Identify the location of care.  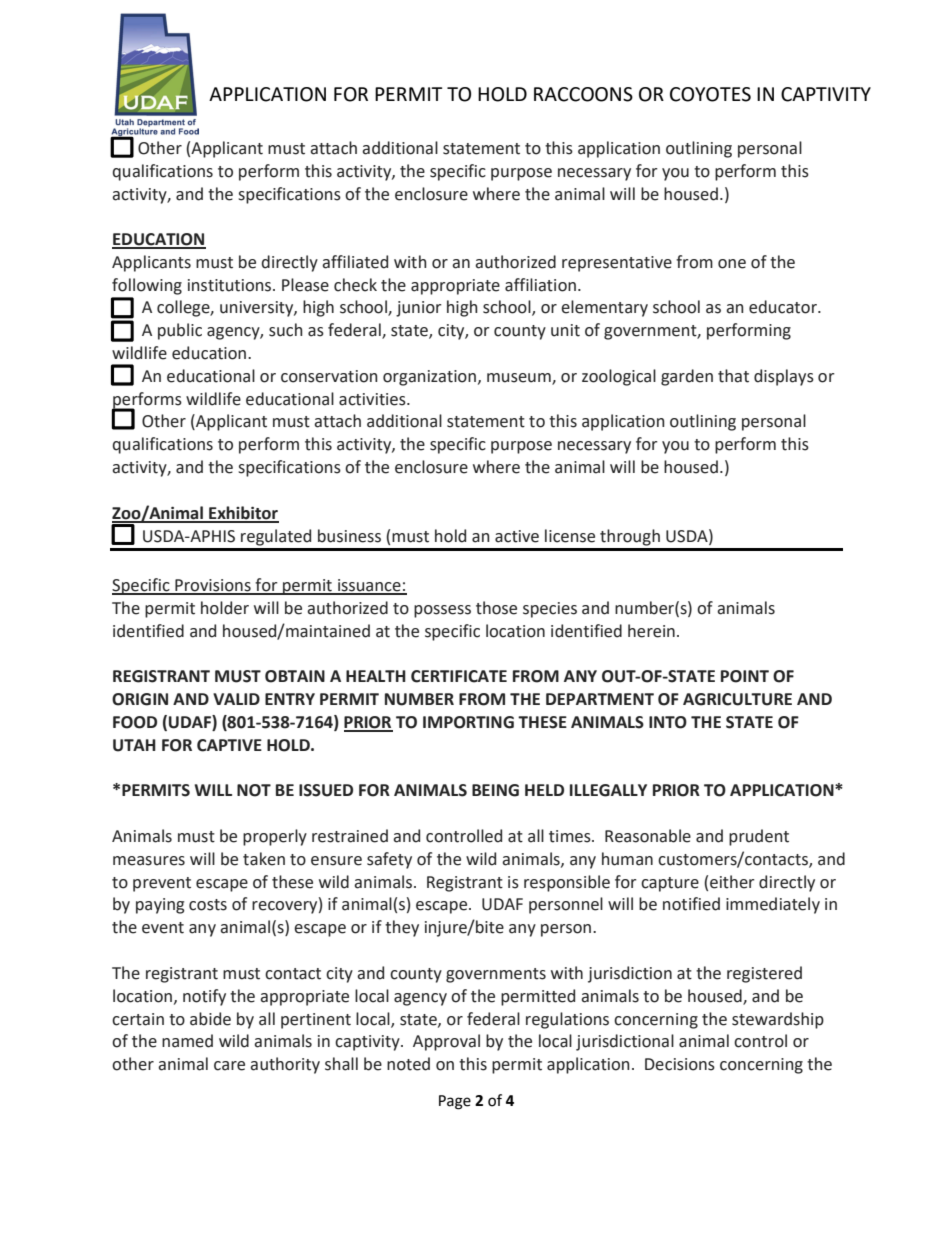
(229, 1066).
